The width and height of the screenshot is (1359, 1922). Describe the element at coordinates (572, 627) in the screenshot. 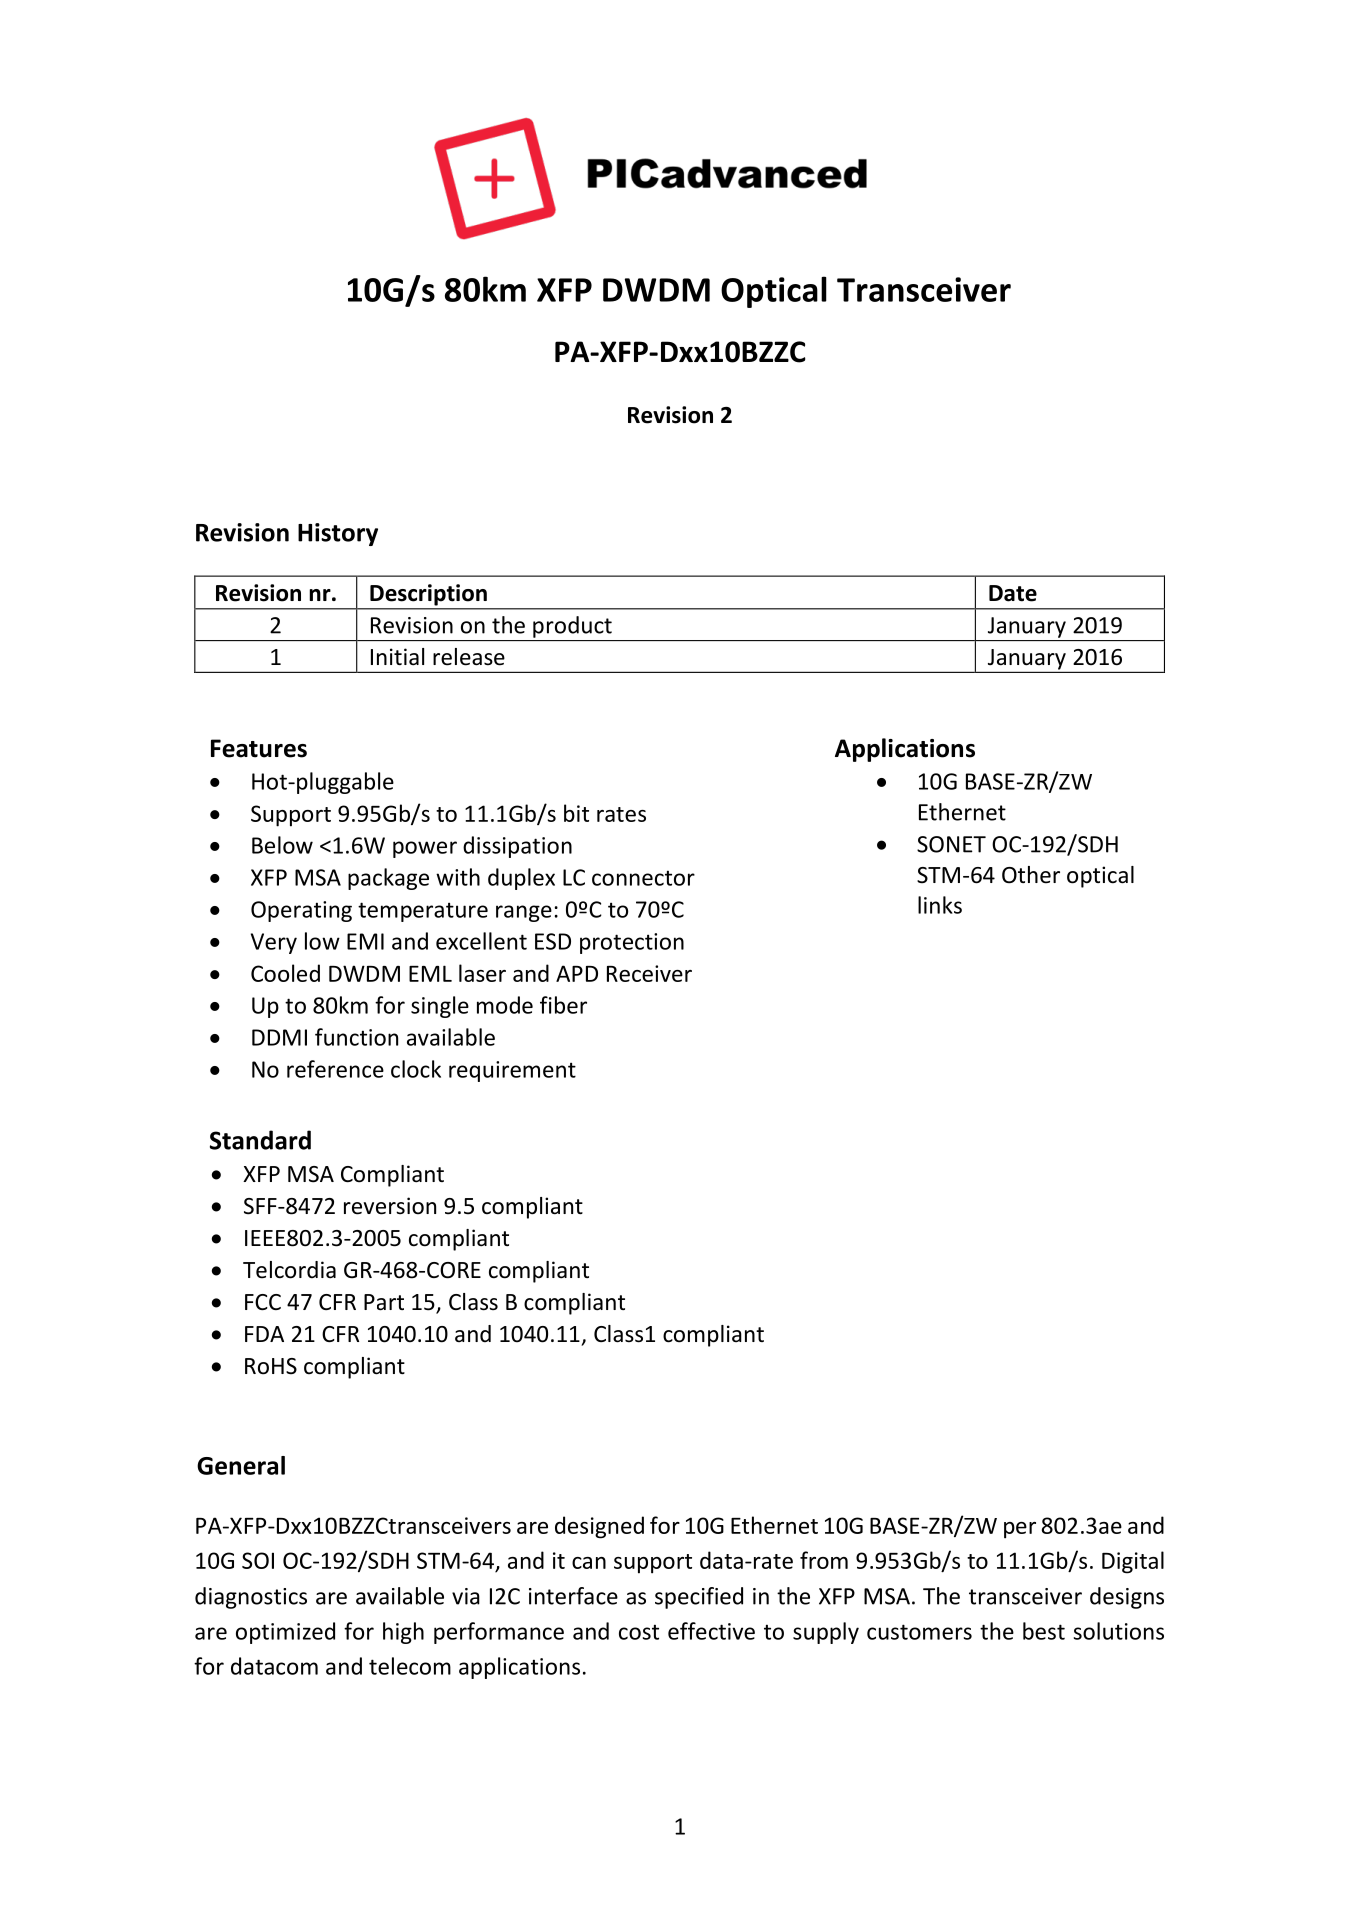

I see `product` at that location.
